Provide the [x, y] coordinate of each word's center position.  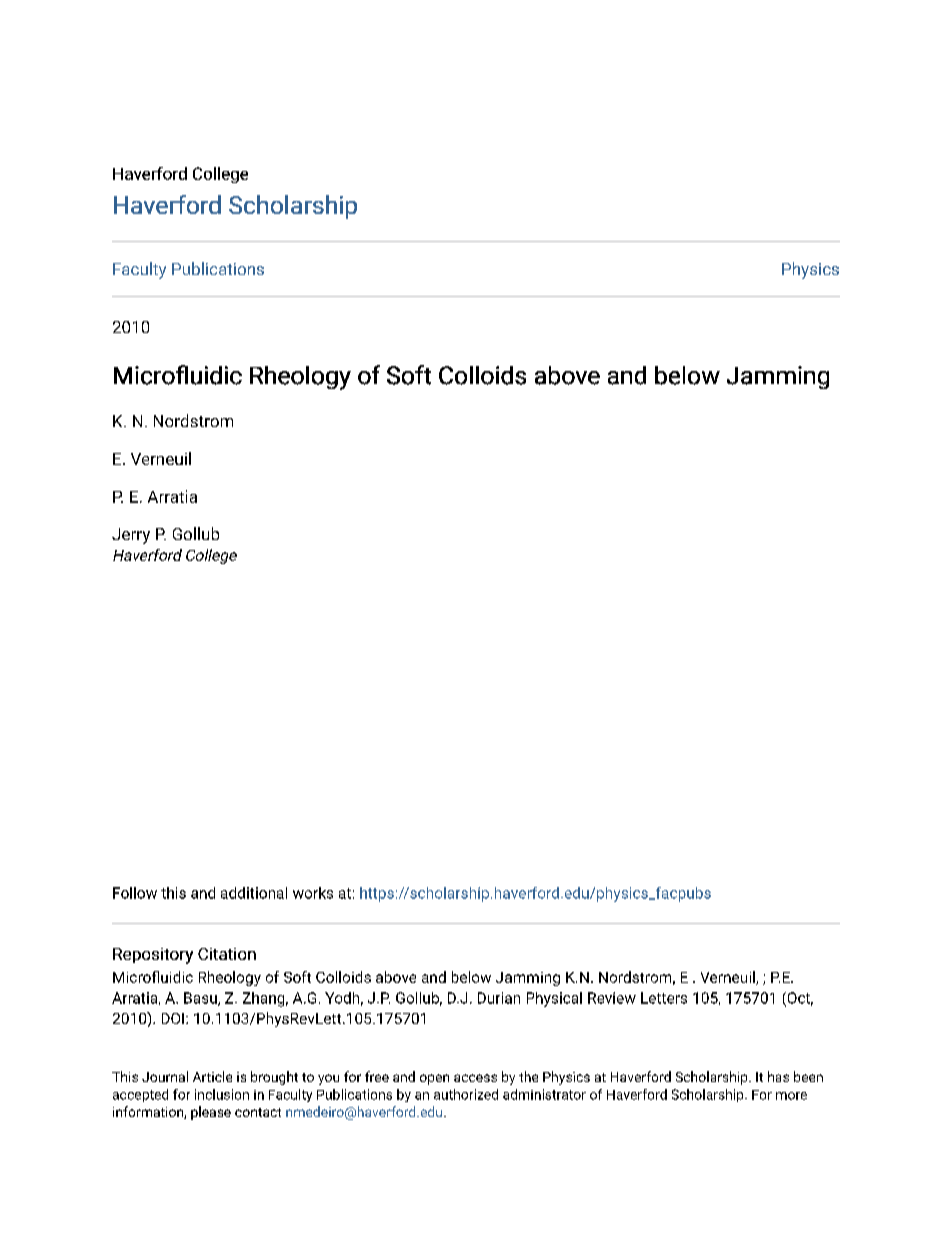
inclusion [222, 1094]
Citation [227, 954]
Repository [153, 956]
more [791, 1096]
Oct [799, 999]
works [313, 893]
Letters [664, 998]
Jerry [131, 536]
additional [254, 893]
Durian [499, 998]
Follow [135, 893]
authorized [466, 1094]
